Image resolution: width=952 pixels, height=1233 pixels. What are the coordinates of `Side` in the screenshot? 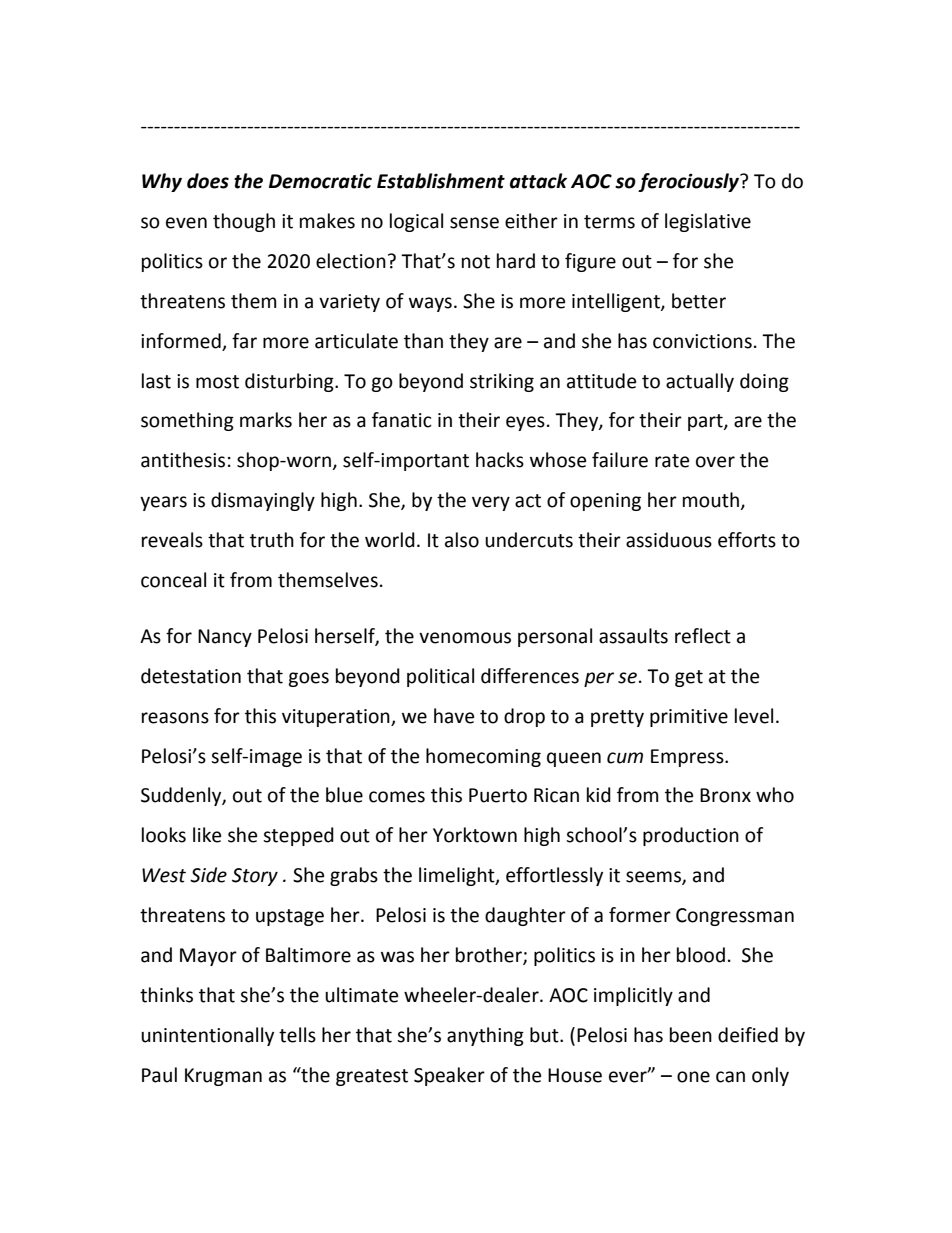 It's located at (208, 875).
